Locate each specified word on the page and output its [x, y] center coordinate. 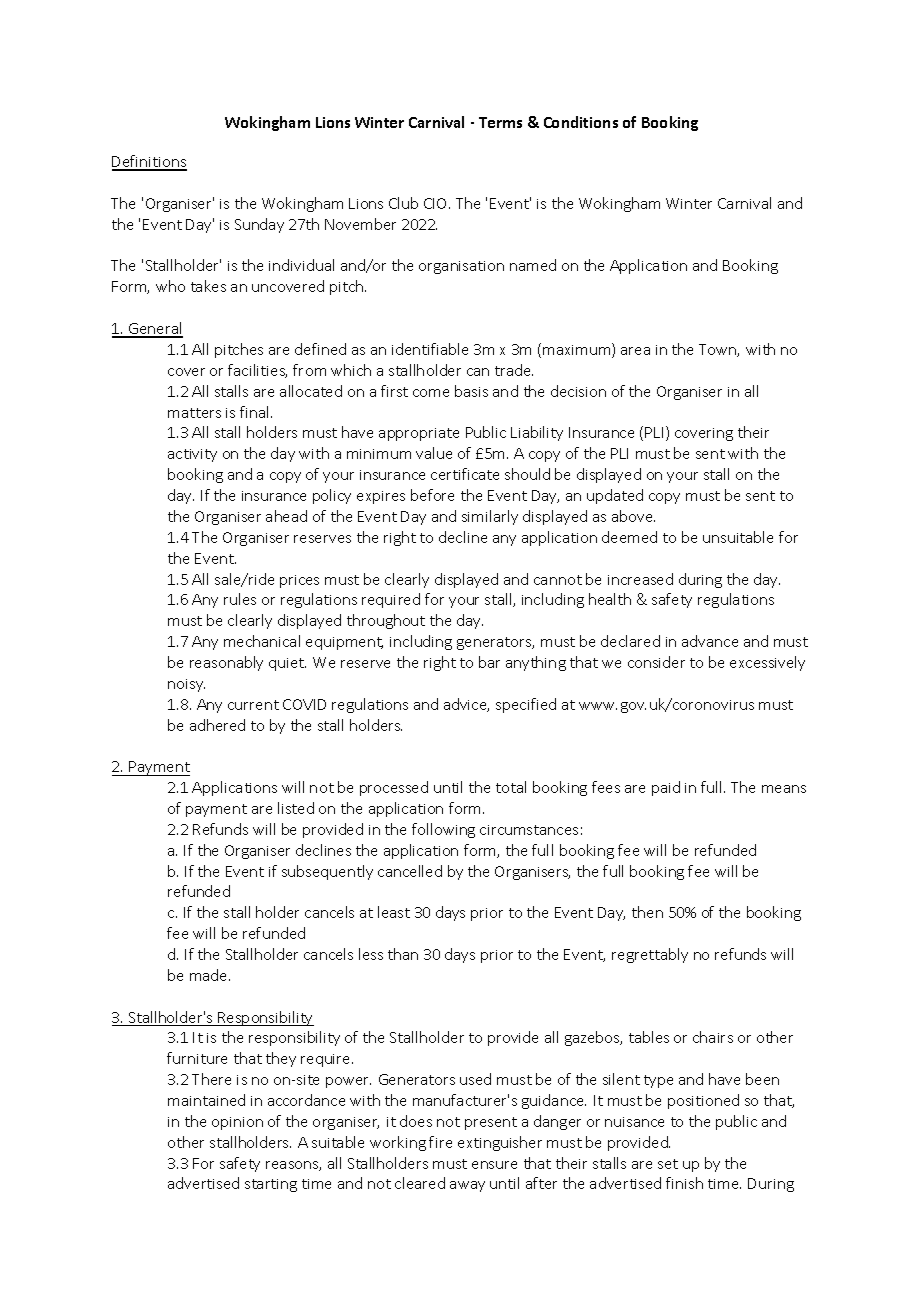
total [511, 787]
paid [666, 788]
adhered [217, 725]
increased [640, 579]
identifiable [430, 349]
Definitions [149, 162]
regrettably [650, 955]
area [635, 351]
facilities [257, 371]
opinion [237, 1123]
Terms [500, 122]
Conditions [581, 122]
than [403, 954]
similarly [490, 517]
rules [240, 599]
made [210, 975]
